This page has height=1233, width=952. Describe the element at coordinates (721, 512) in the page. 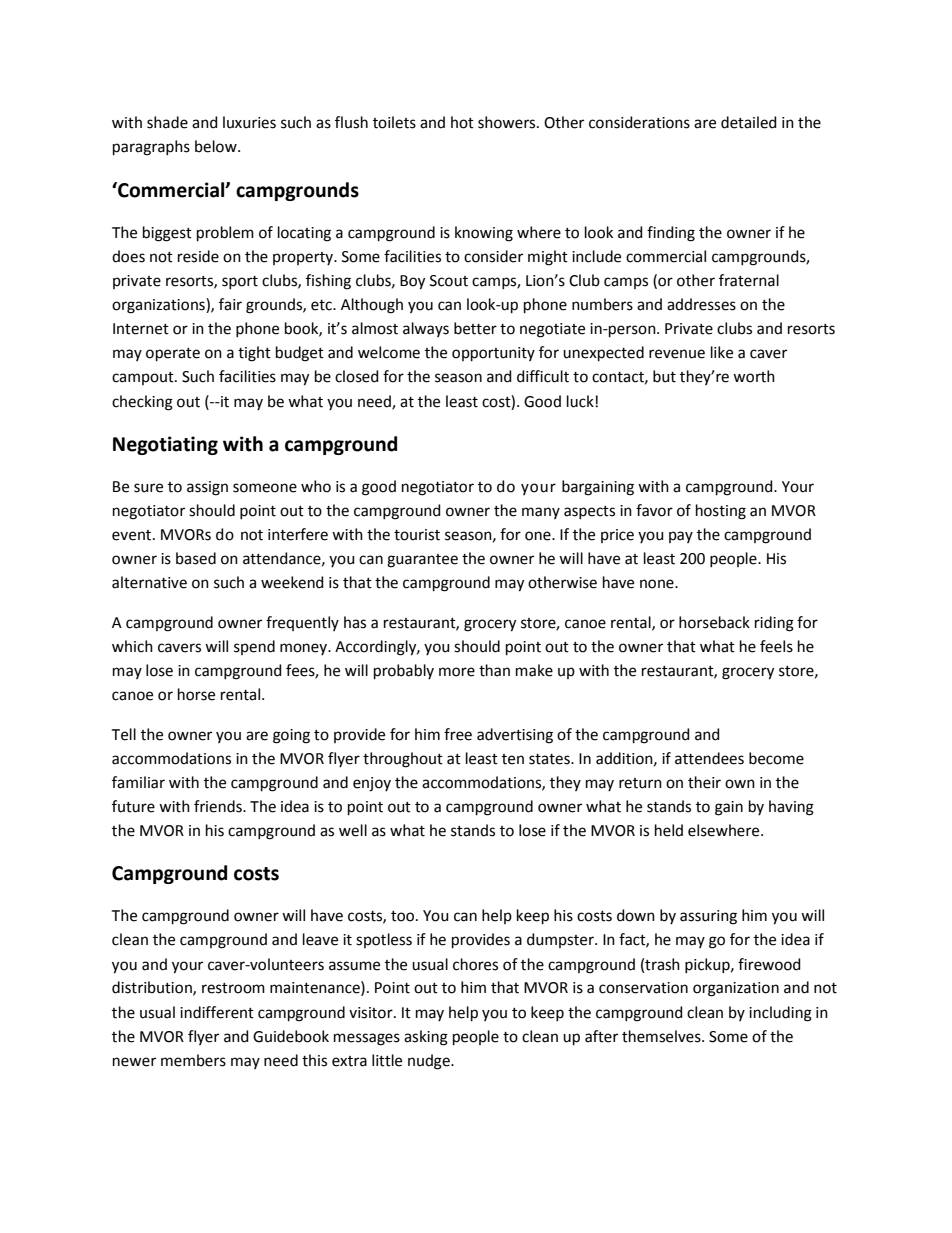

I see `hosting` at that location.
